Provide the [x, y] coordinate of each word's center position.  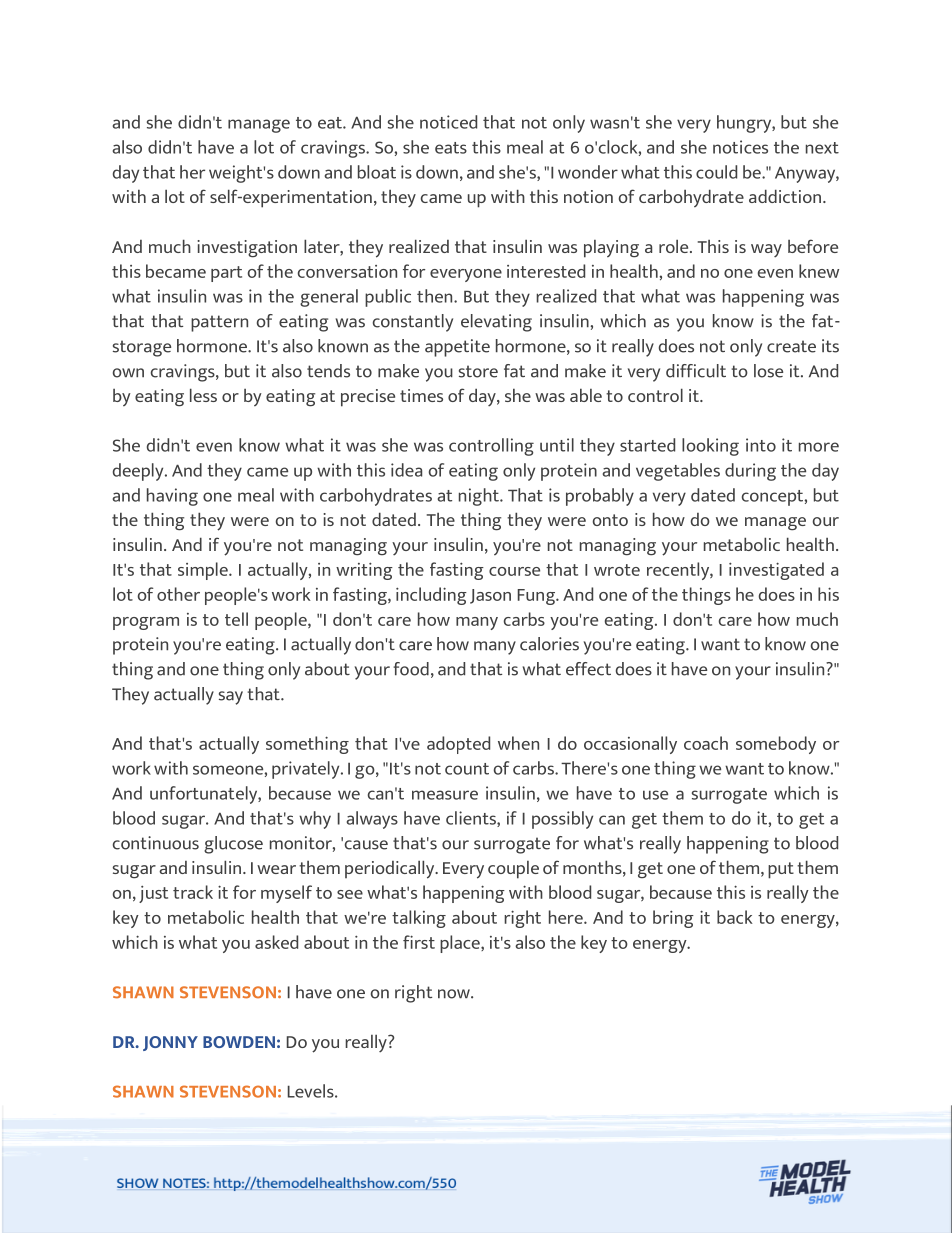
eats [451, 148]
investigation [247, 249]
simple [204, 571]
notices [740, 147]
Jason [490, 596]
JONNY [170, 1043]
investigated [776, 571]
